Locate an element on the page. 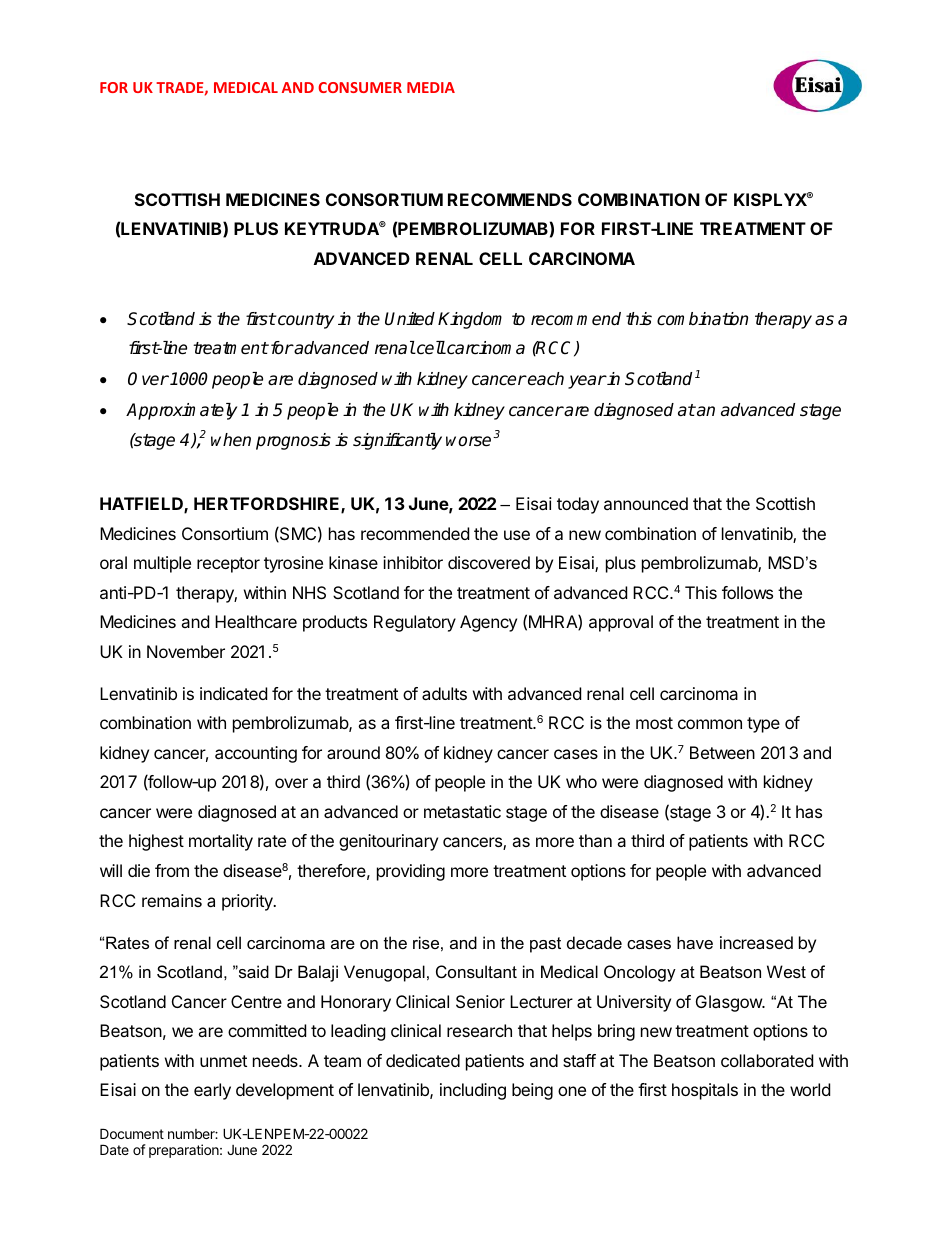 Image resolution: width=952 pixels, height=1233 pixels. early is located at coordinates (212, 1091).
